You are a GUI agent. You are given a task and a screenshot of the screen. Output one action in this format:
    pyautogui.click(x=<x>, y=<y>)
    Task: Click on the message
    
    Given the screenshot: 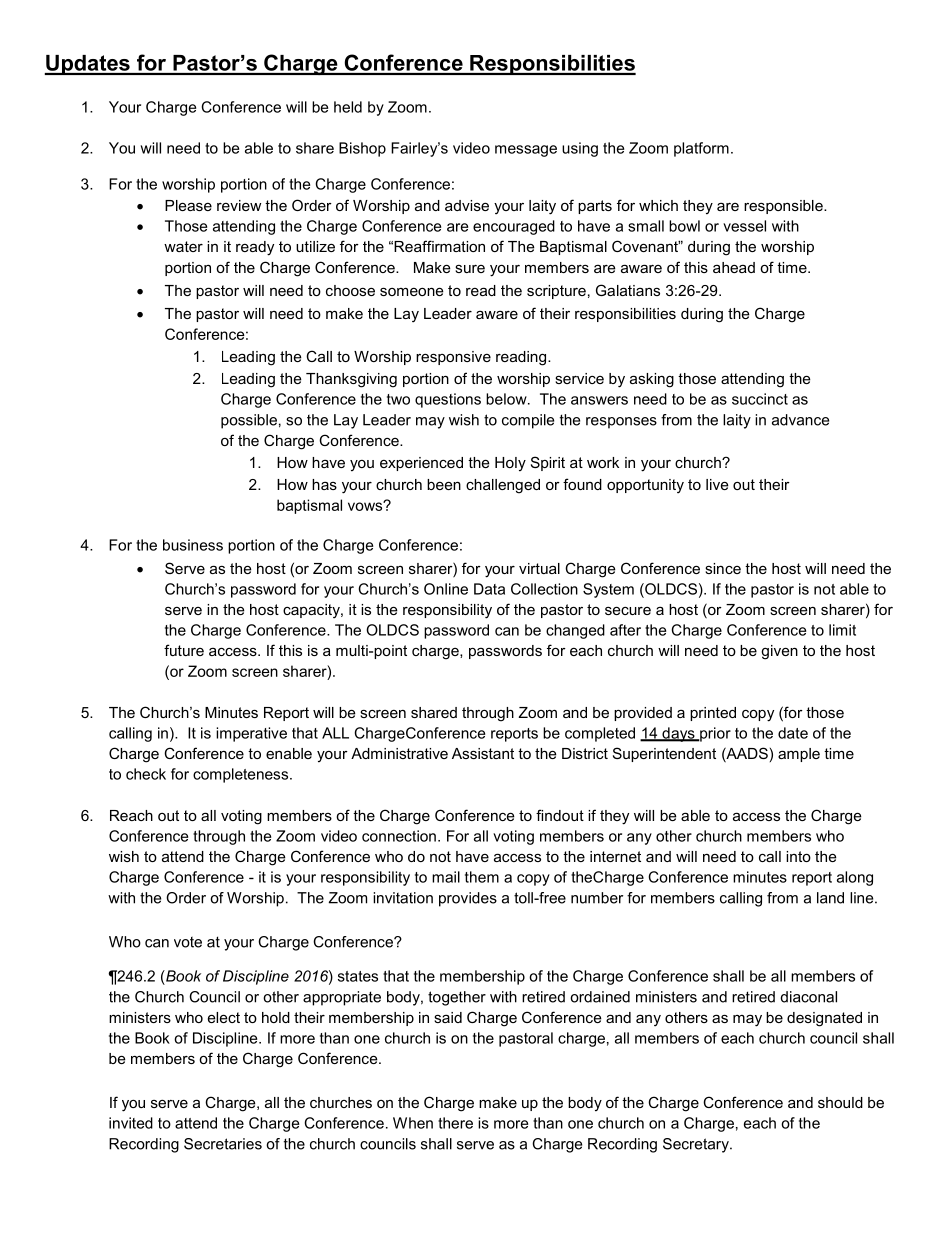 What is the action you would take?
    pyautogui.click(x=526, y=151)
